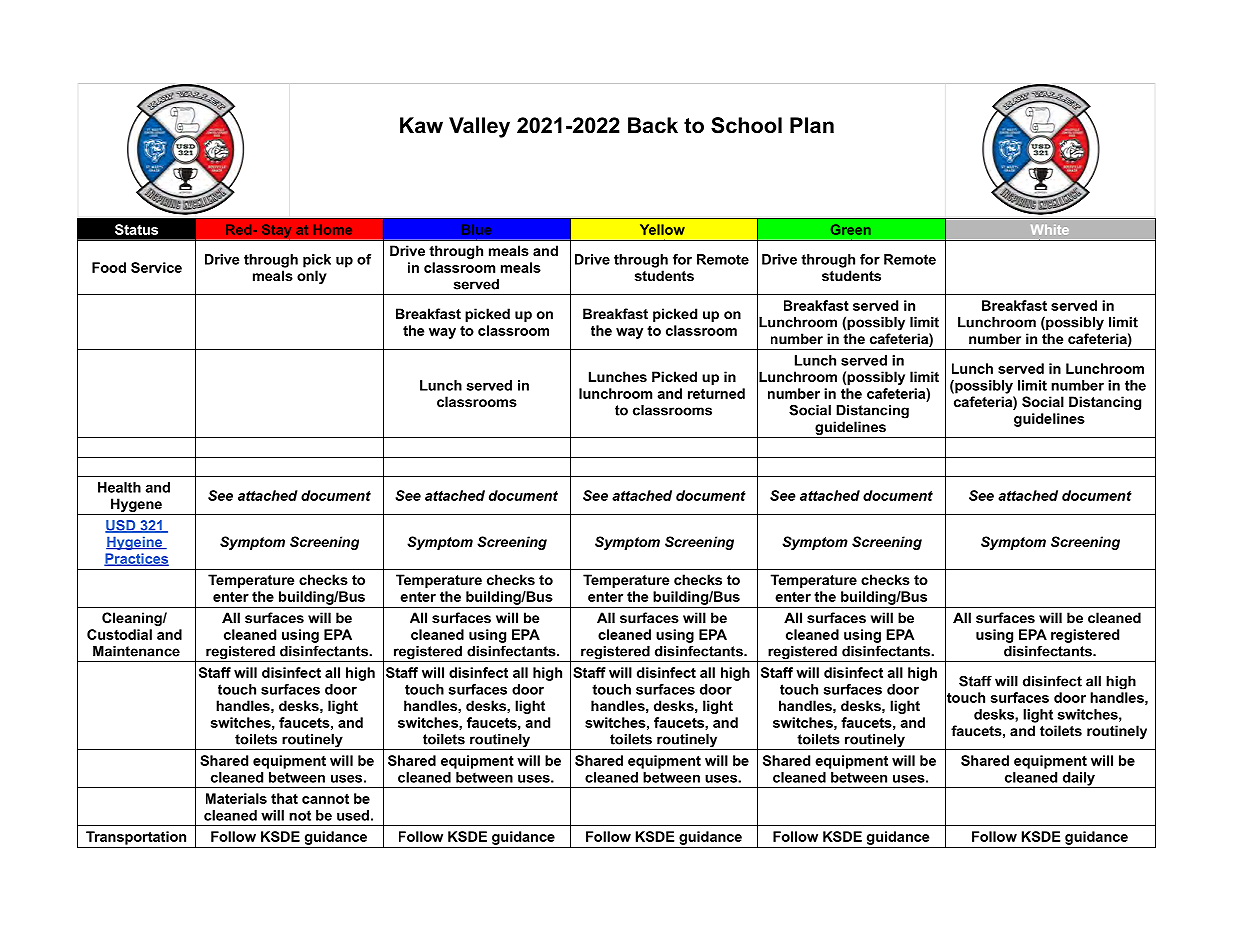 Image resolution: width=1233 pixels, height=952 pixels. Describe the element at coordinates (716, 393) in the image. I see `returned` at that location.
